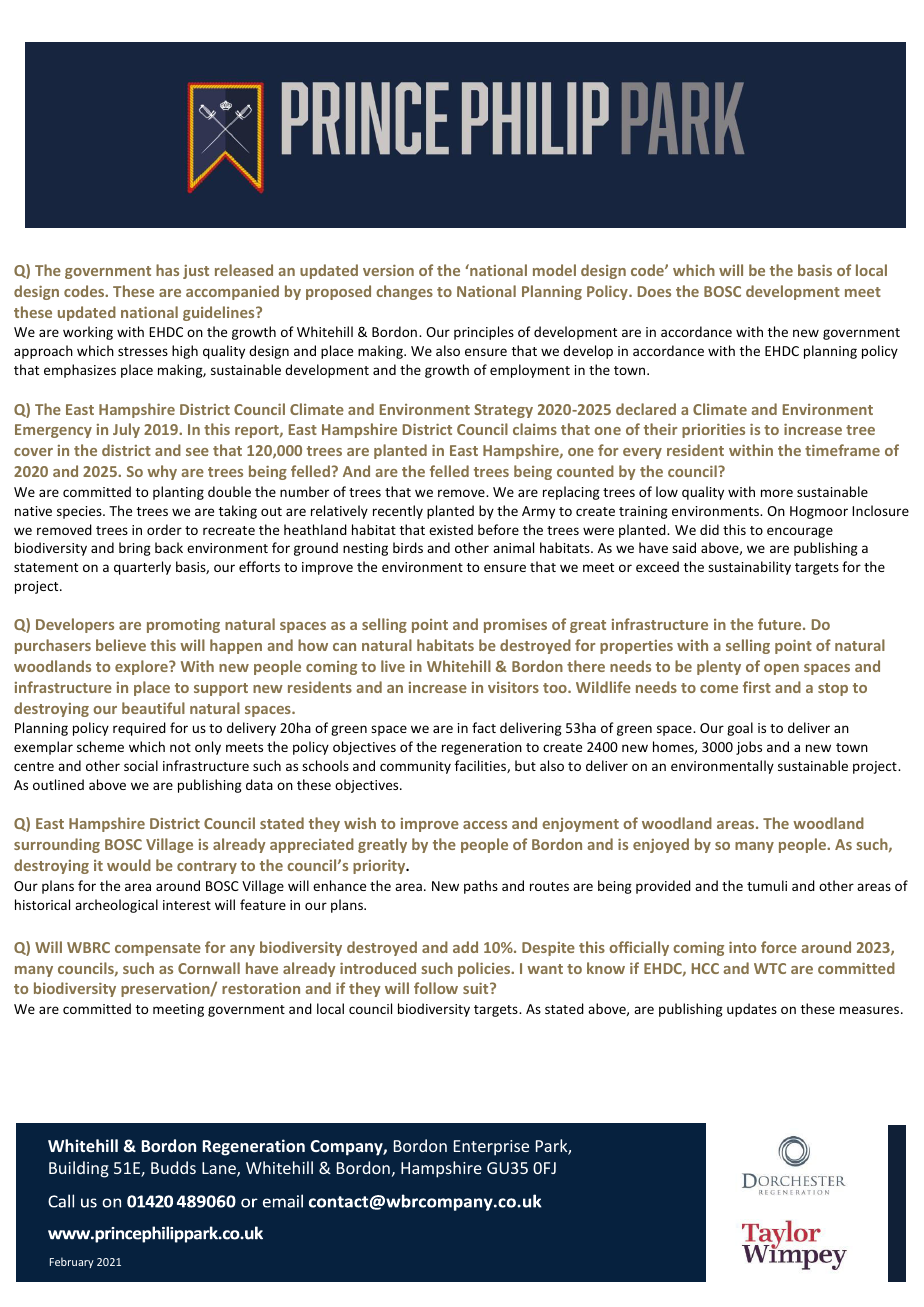 The height and width of the screenshot is (1307, 924). I want to click on Does, so click(654, 291).
